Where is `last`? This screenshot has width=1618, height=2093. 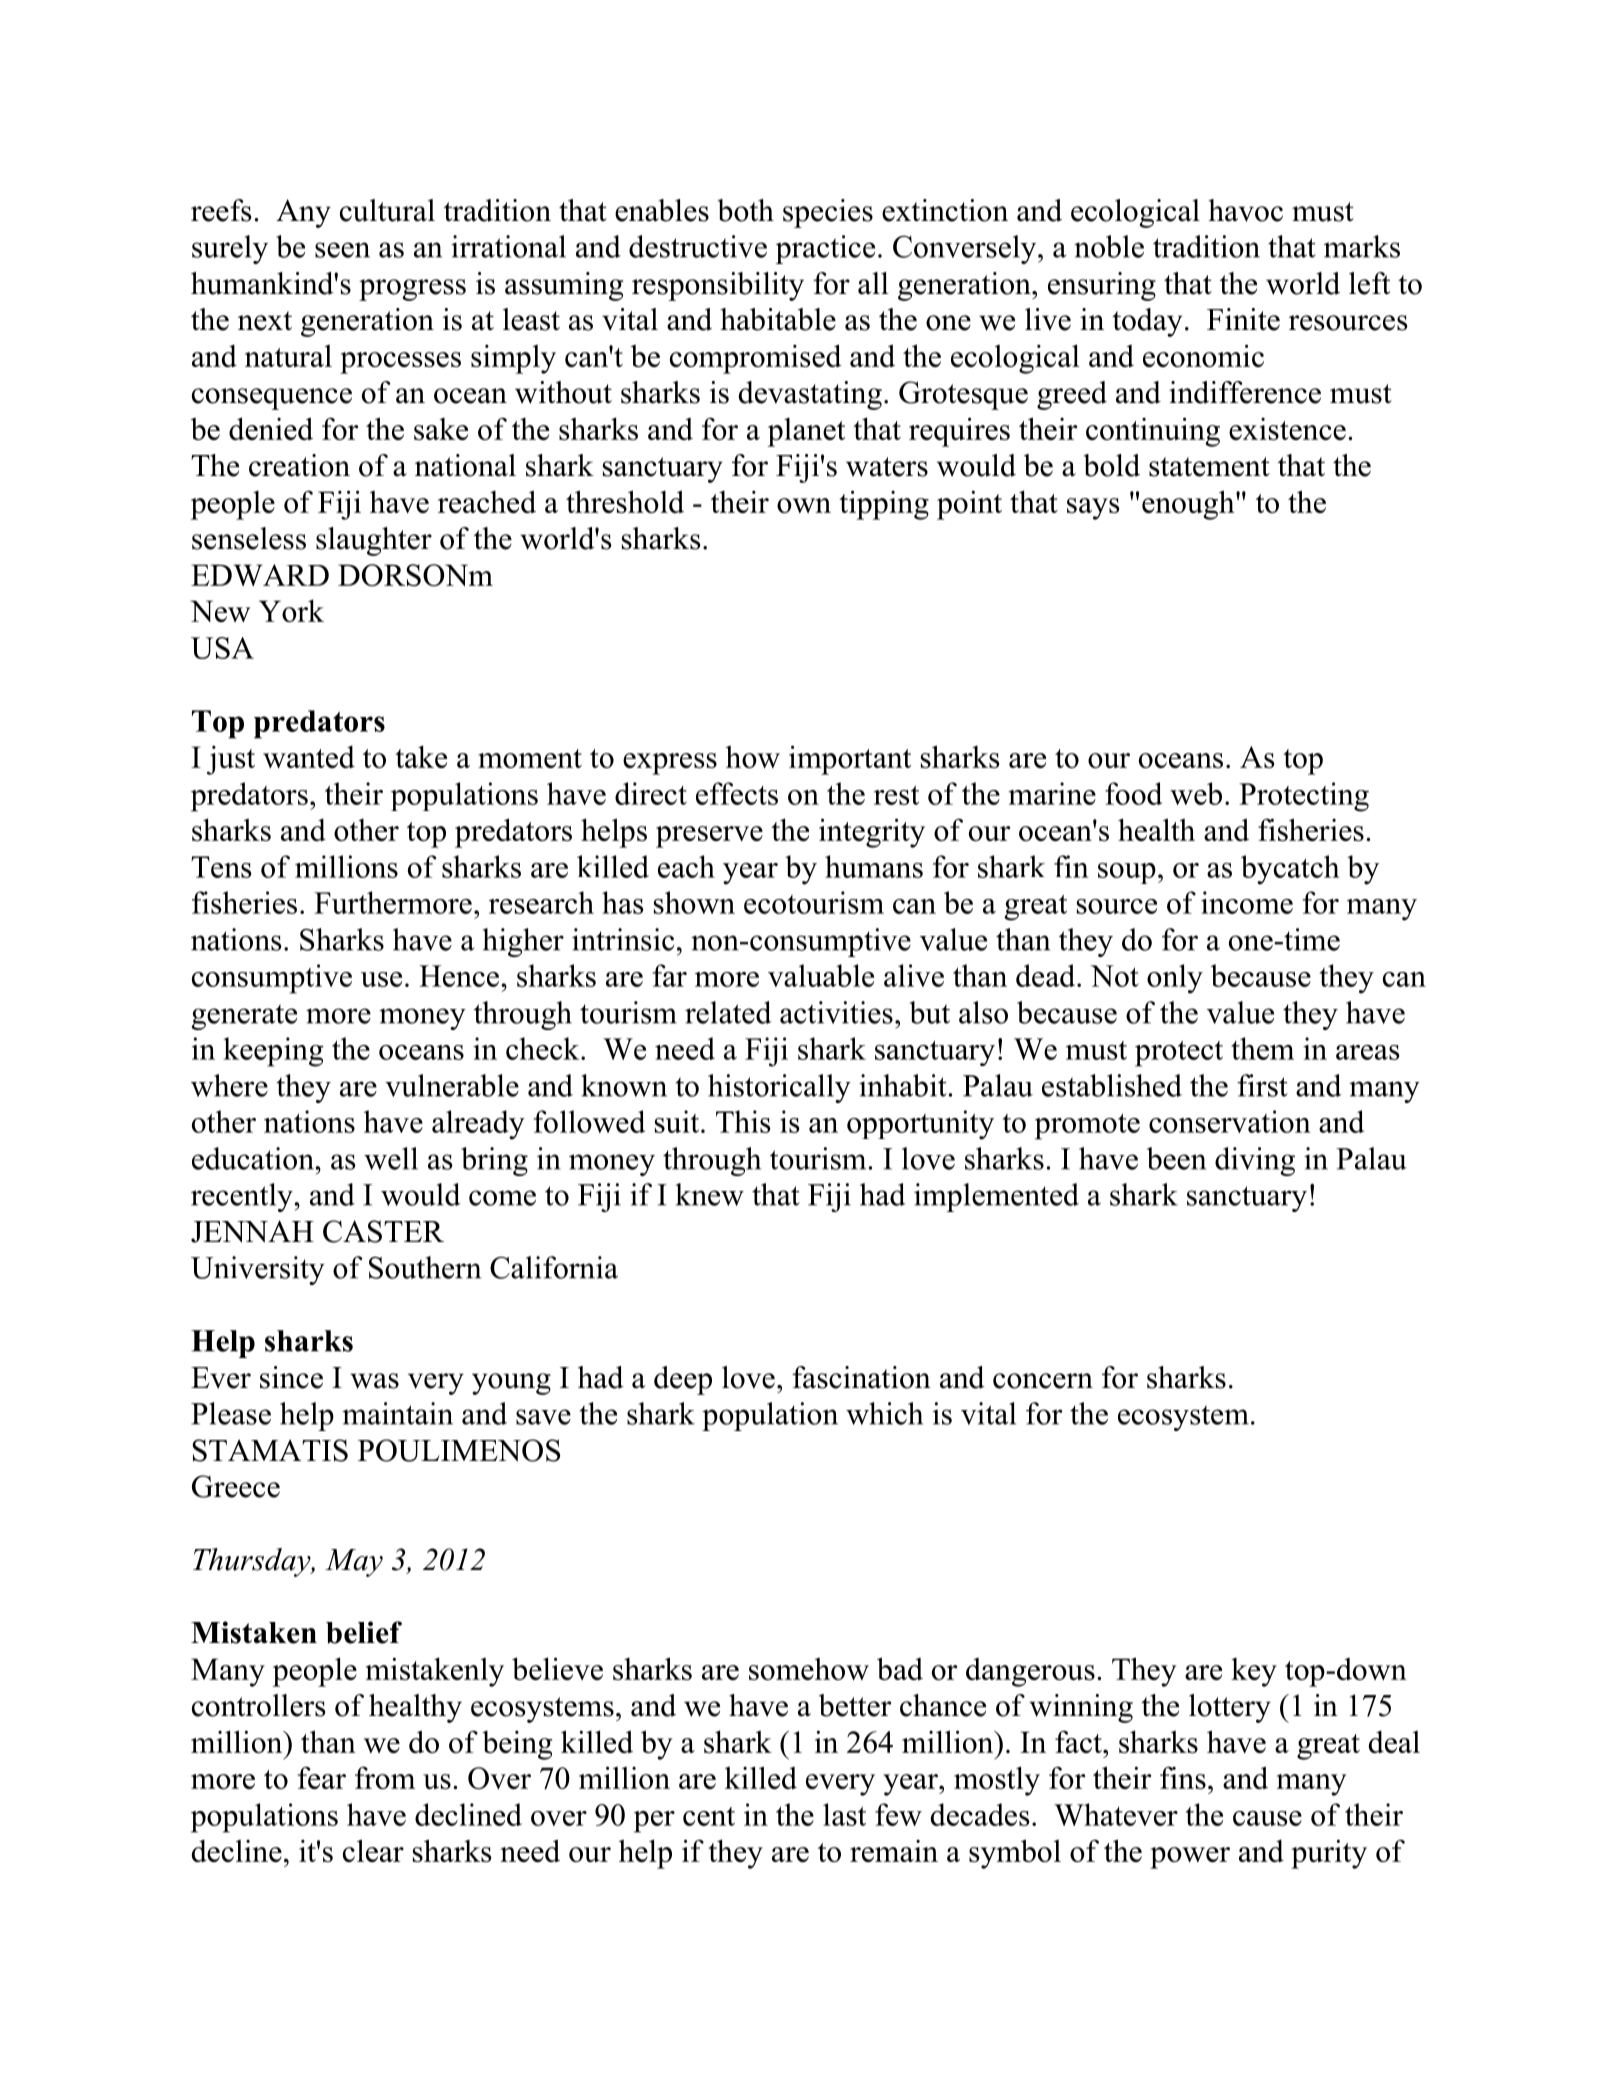
last is located at coordinates (844, 1814).
